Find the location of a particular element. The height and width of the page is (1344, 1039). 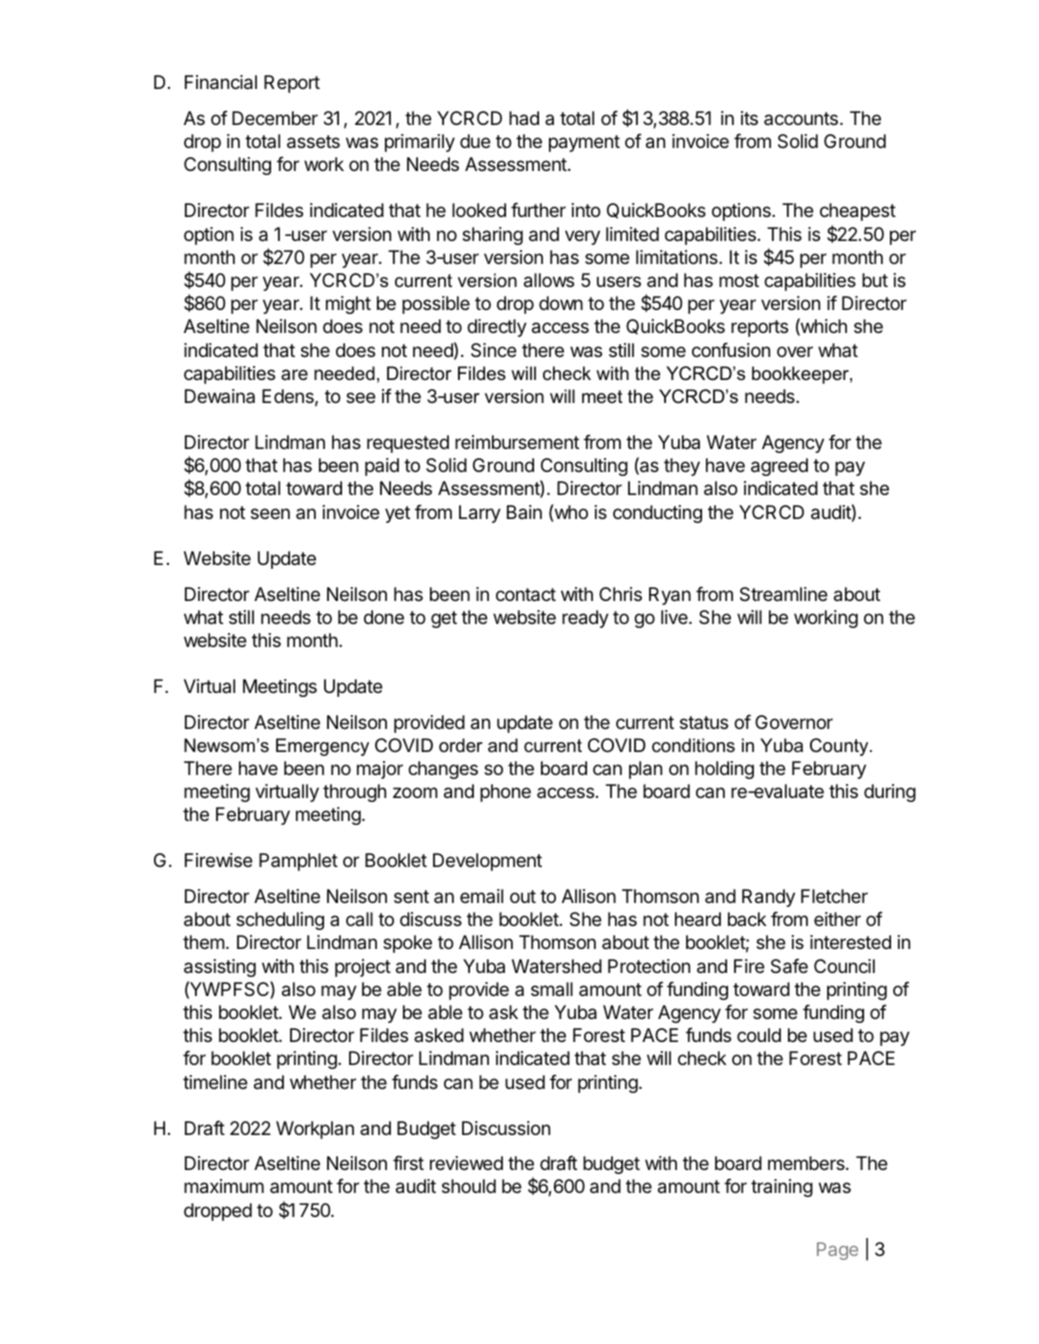

Fletcher is located at coordinates (834, 896).
